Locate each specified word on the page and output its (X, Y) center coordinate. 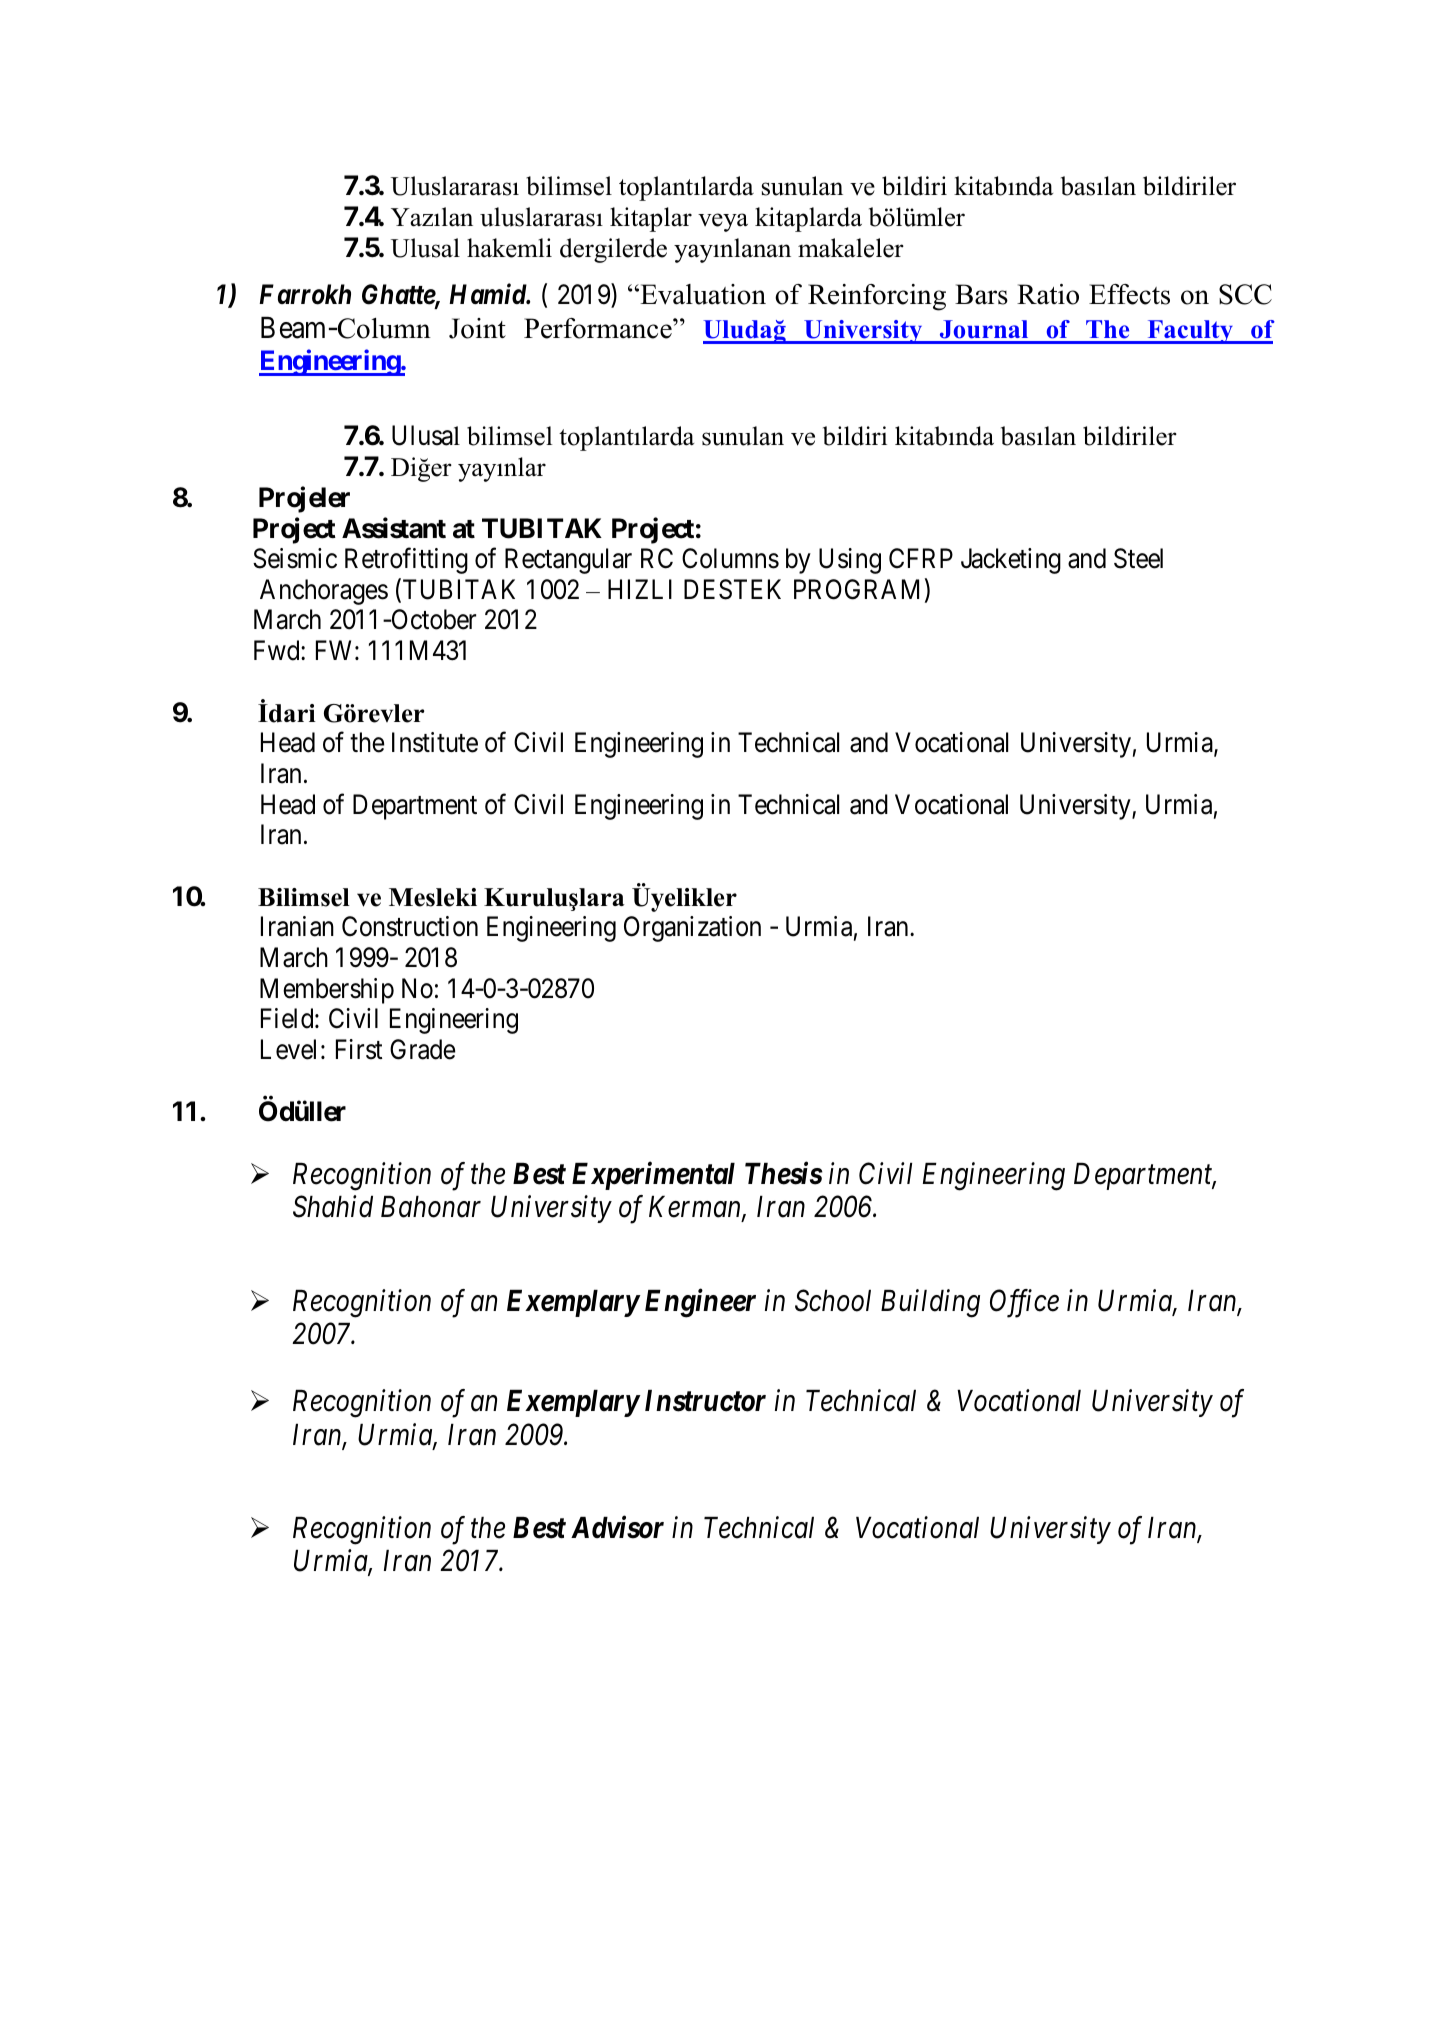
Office (1024, 1303)
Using (850, 561)
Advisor (617, 1527)
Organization (692, 929)
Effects (1129, 294)
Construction (410, 926)
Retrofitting (406, 561)
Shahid (333, 1207)
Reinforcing (877, 297)
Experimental (653, 1176)
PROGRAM (856, 589)
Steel (1138, 558)
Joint (477, 328)
